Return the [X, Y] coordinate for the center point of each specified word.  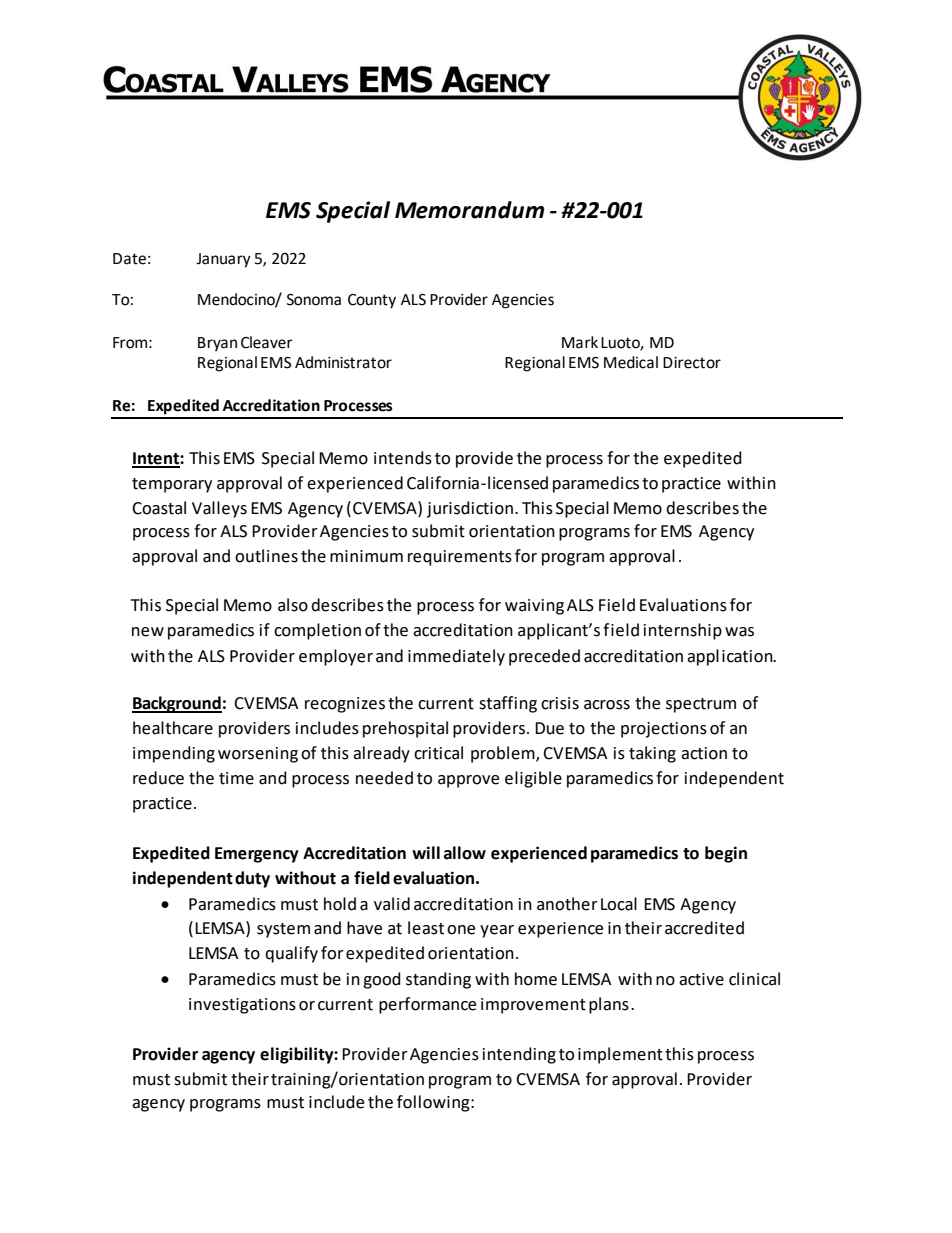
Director [692, 363]
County [372, 301]
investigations [242, 1006]
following [434, 1103]
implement [620, 1055]
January [223, 260]
